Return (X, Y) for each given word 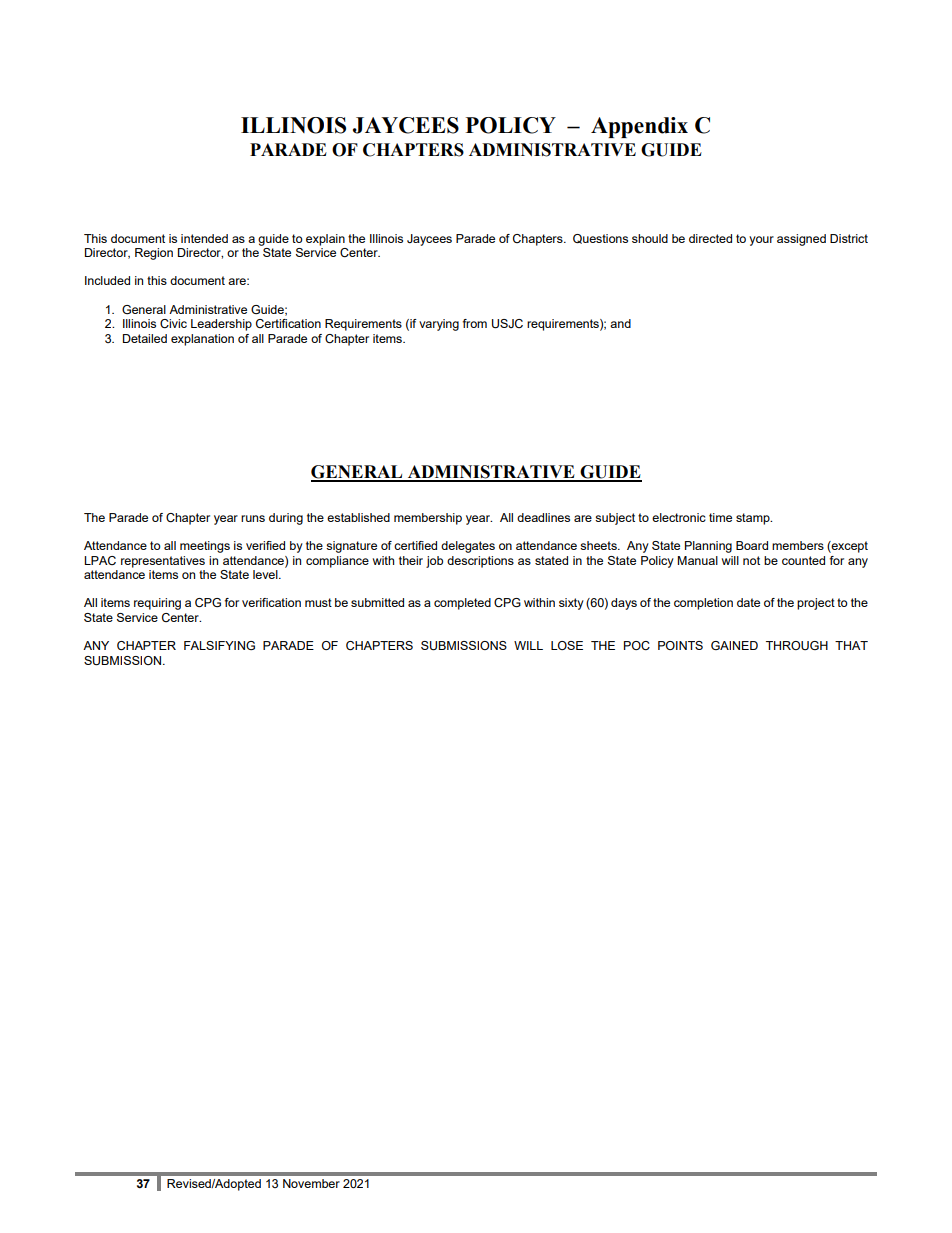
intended (204, 238)
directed (710, 238)
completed (462, 604)
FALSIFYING (219, 645)
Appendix (639, 127)
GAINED (734, 645)
